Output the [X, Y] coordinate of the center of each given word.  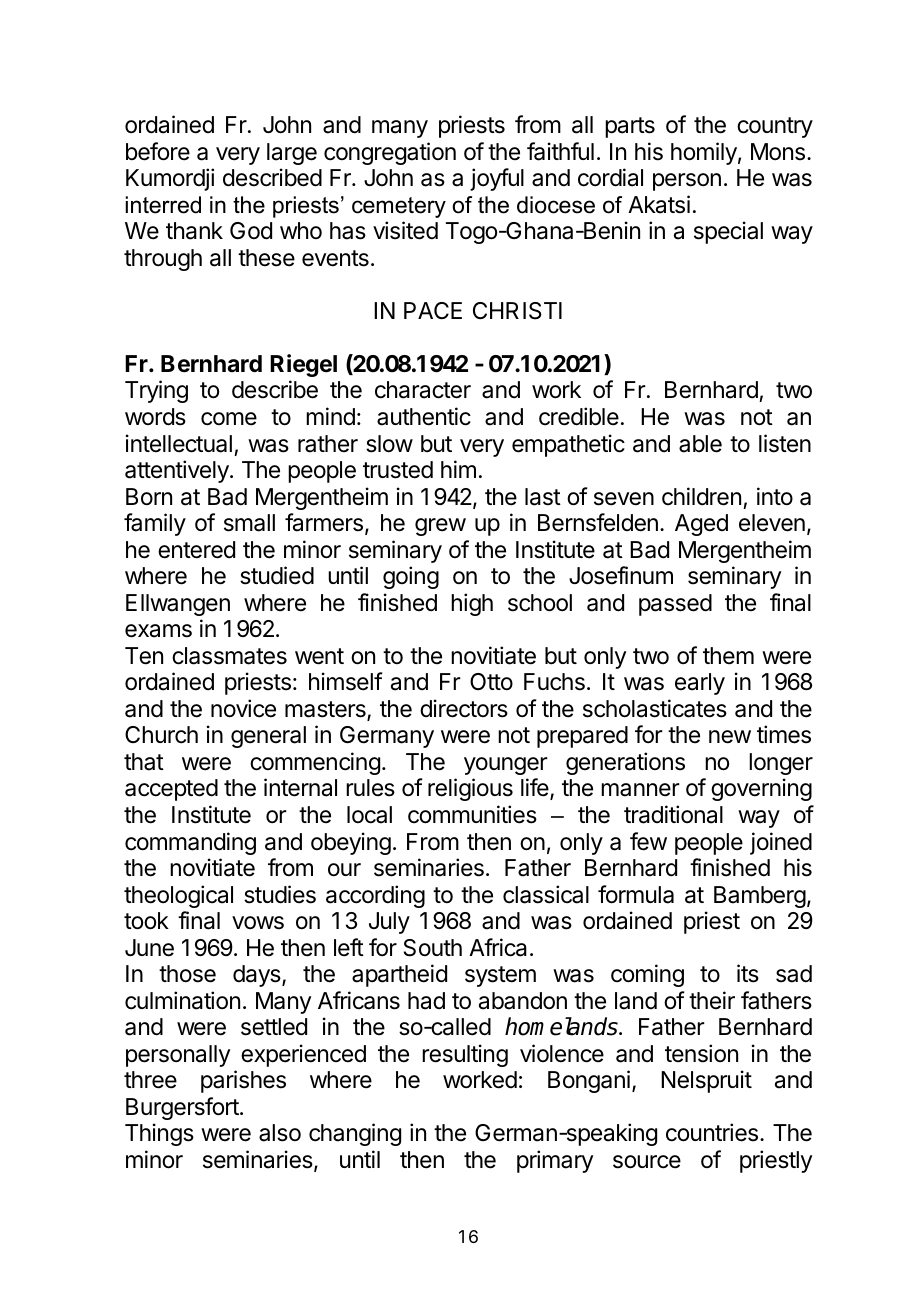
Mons [778, 152]
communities [472, 814]
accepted [171, 790]
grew [440, 527]
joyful [497, 179]
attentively [178, 471]
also [280, 1133]
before [158, 151]
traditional [673, 814]
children [701, 496]
